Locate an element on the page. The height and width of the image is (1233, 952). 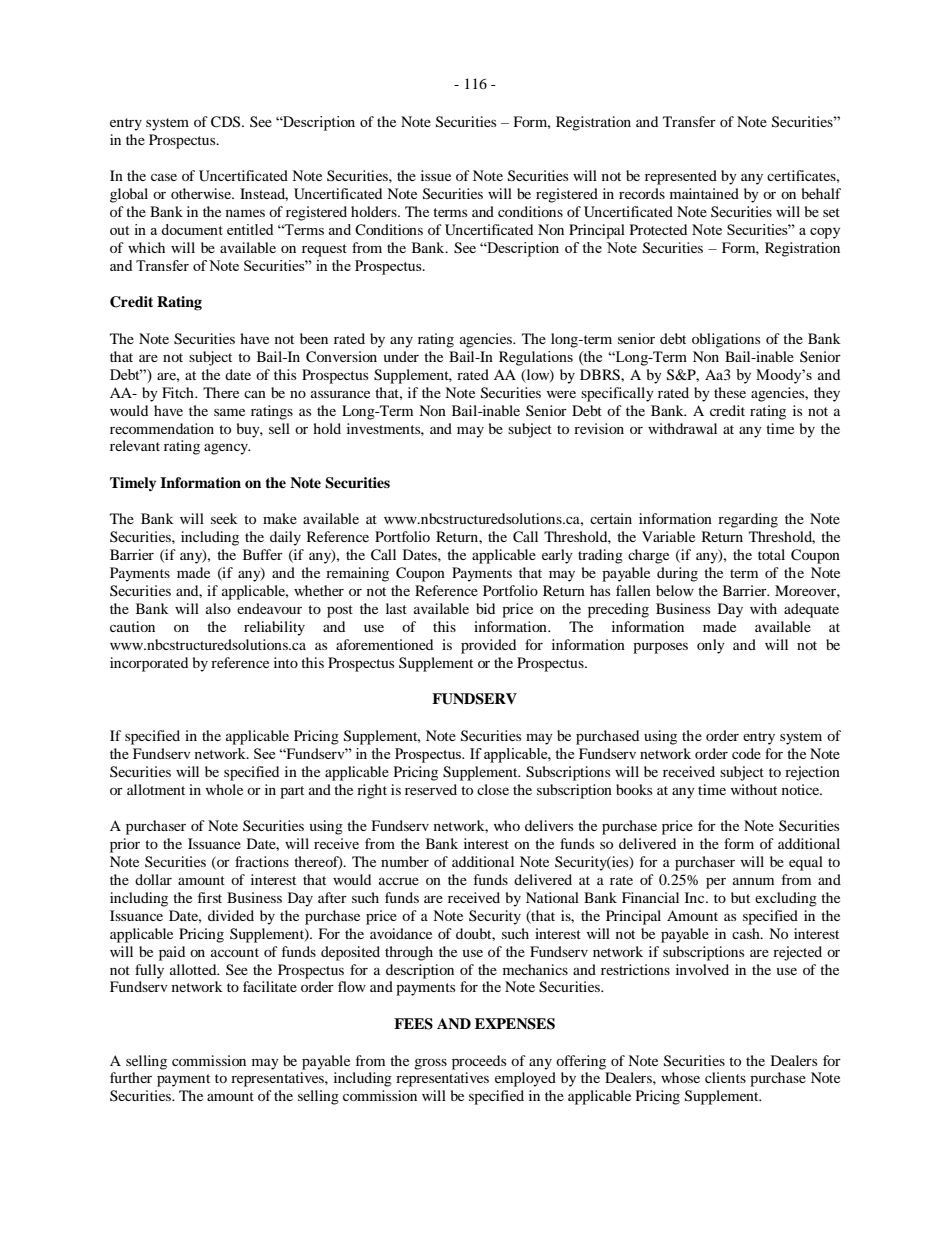
also is located at coordinates (218, 608).
